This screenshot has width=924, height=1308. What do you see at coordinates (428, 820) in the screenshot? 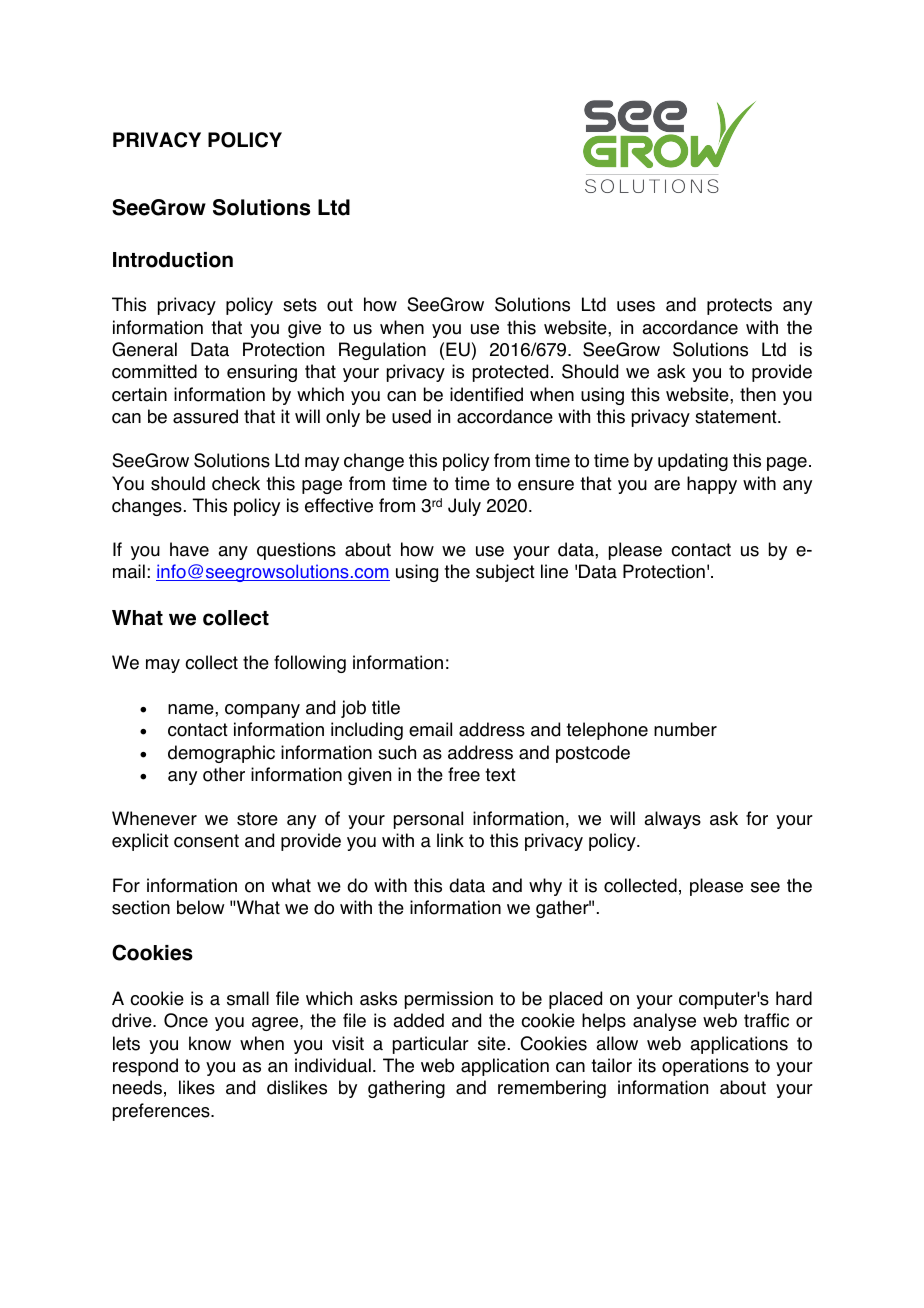
I see `personal` at bounding box center [428, 820].
